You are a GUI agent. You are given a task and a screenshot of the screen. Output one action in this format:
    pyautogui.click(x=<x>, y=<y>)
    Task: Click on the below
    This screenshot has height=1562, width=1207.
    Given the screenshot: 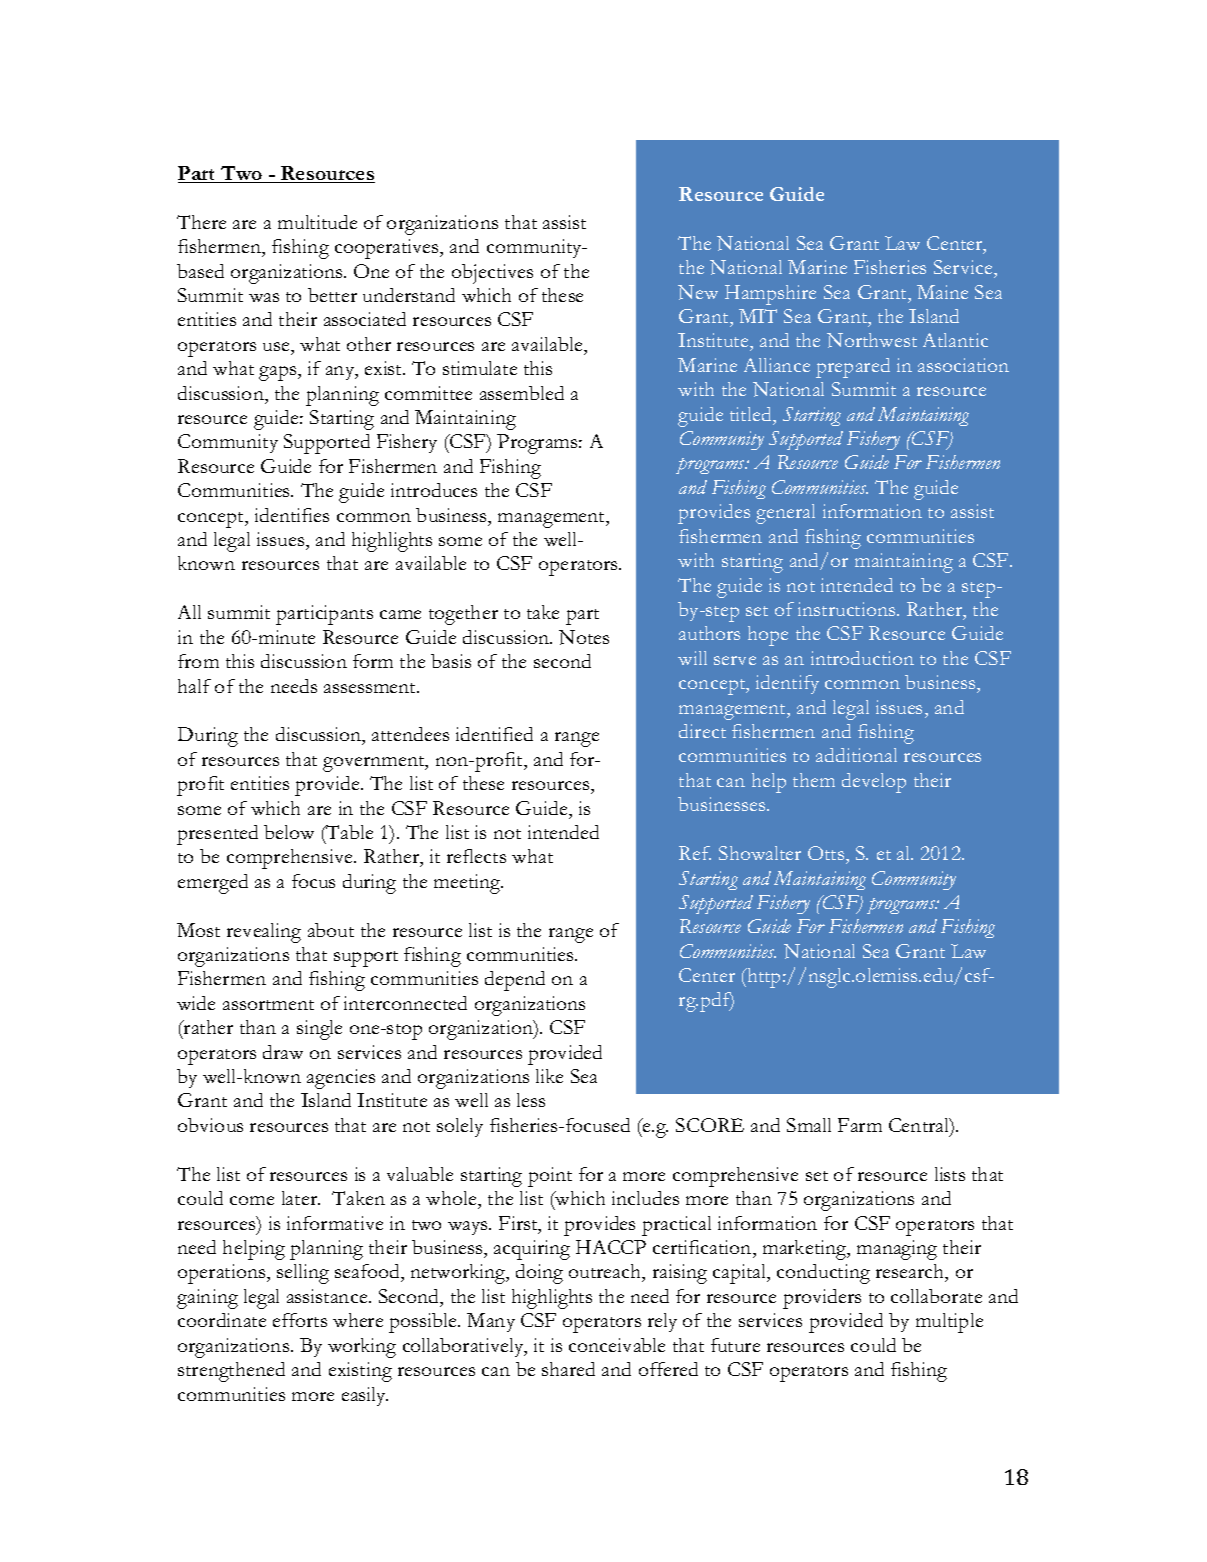 What is the action you would take?
    pyautogui.click(x=289, y=832)
